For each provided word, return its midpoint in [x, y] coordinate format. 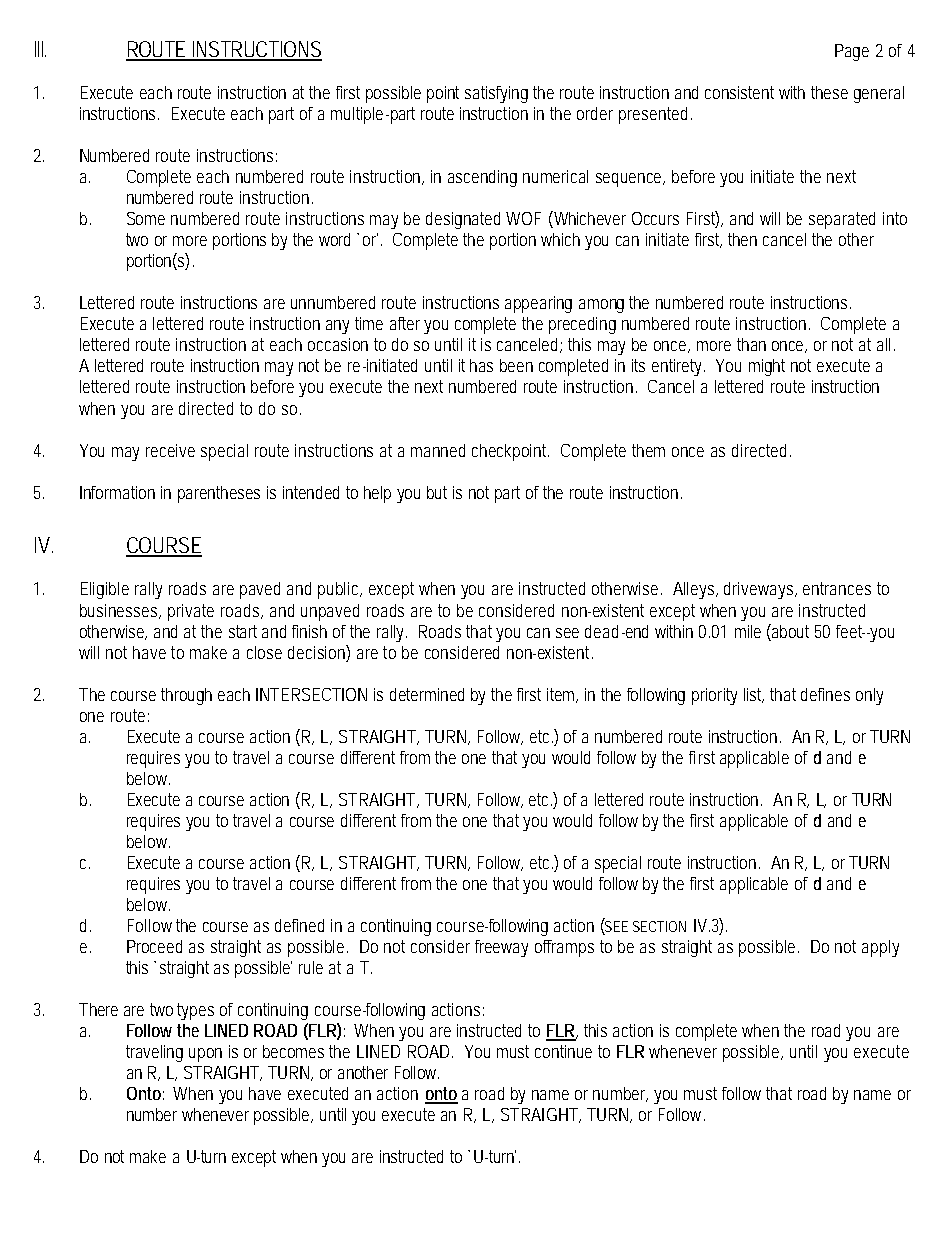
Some [146, 218]
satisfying [496, 94]
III [40, 49]
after [407, 323]
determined [427, 694]
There [98, 1009]
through [186, 696]
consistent [739, 92]
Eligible [105, 590]
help [377, 494]
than [751, 344]
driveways [760, 590]
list [754, 695]
